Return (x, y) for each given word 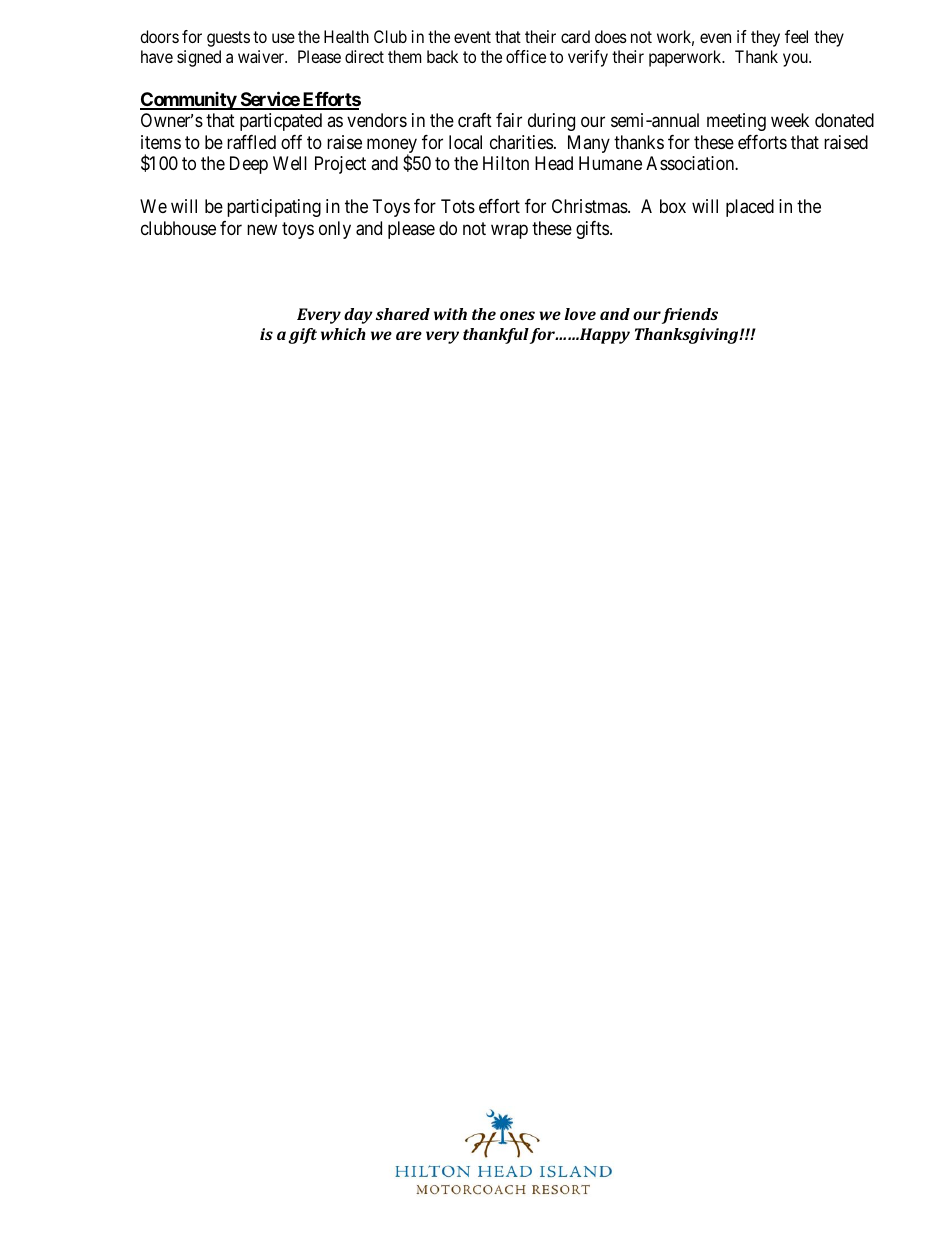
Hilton (506, 163)
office (526, 56)
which (343, 334)
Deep (249, 165)
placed (750, 208)
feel (796, 36)
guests (228, 39)
